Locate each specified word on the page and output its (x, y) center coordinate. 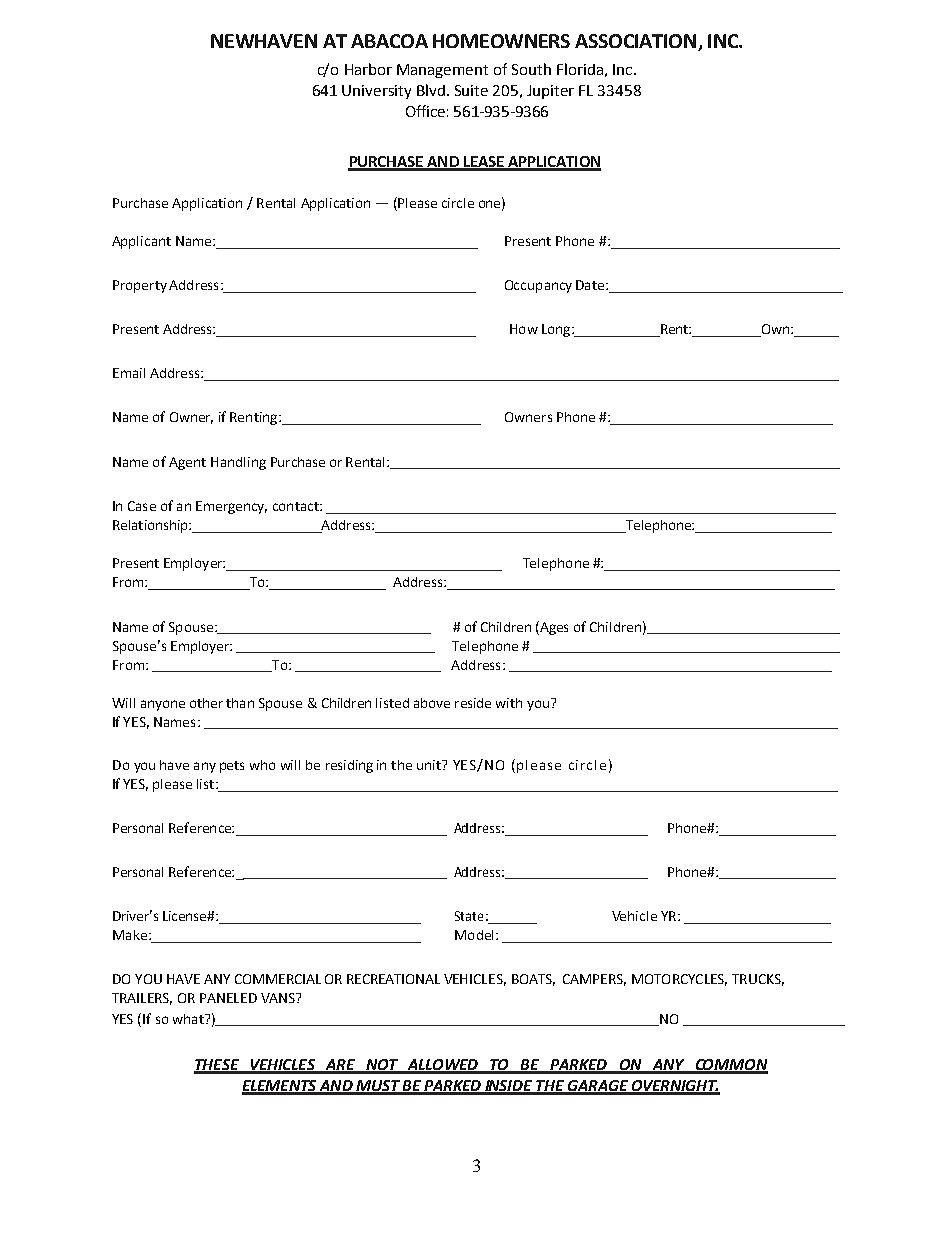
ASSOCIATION (635, 41)
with (509, 703)
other (206, 703)
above (432, 703)
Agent (187, 463)
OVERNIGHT (674, 1087)
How (524, 329)
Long (557, 330)
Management (442, 71)
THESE (217, 1066)
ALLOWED (442, 1066)
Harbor (368, 69)
